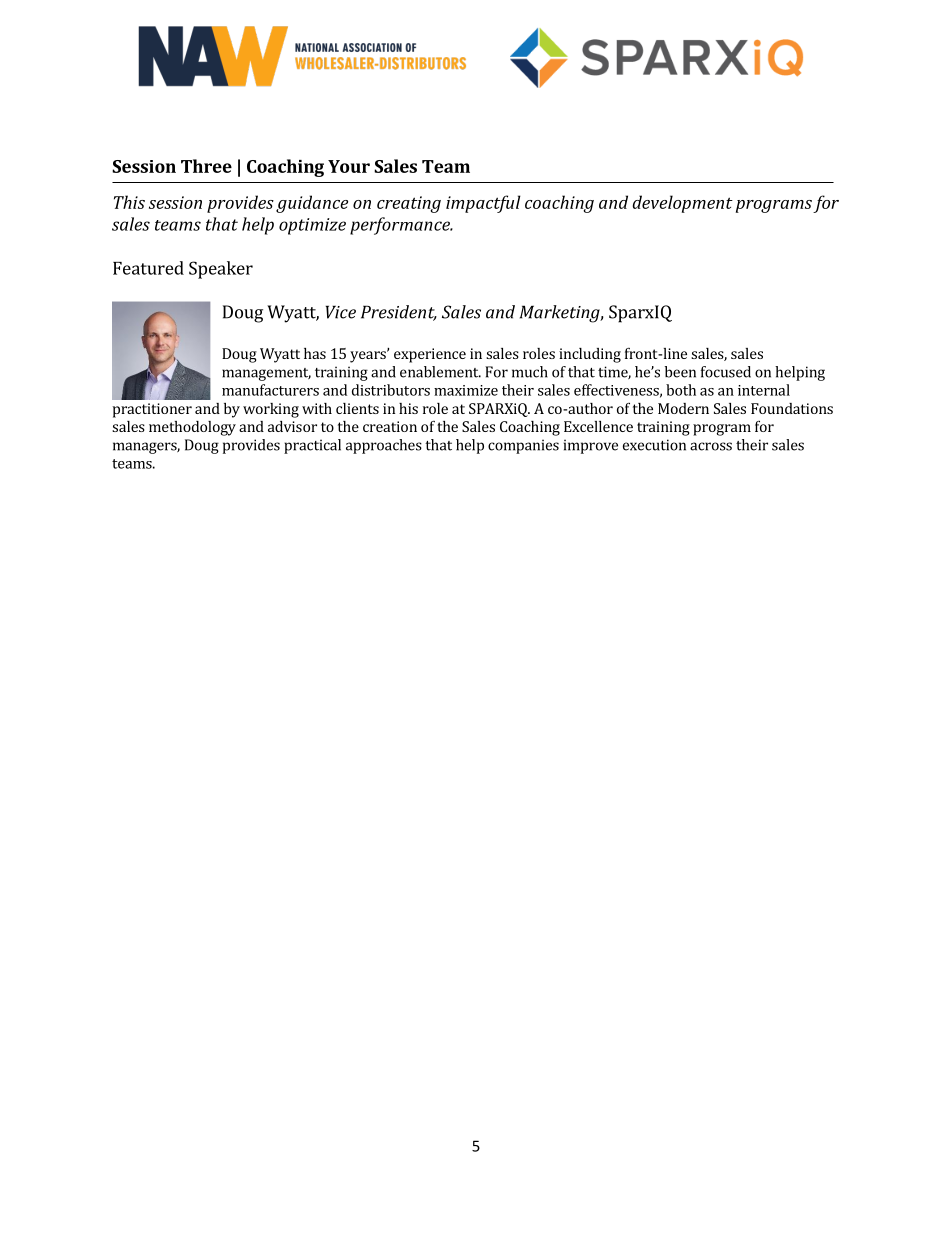 Image resolution: width=952 pixels, height=1233 pixels. I want to click on development, so click(683, 204).
